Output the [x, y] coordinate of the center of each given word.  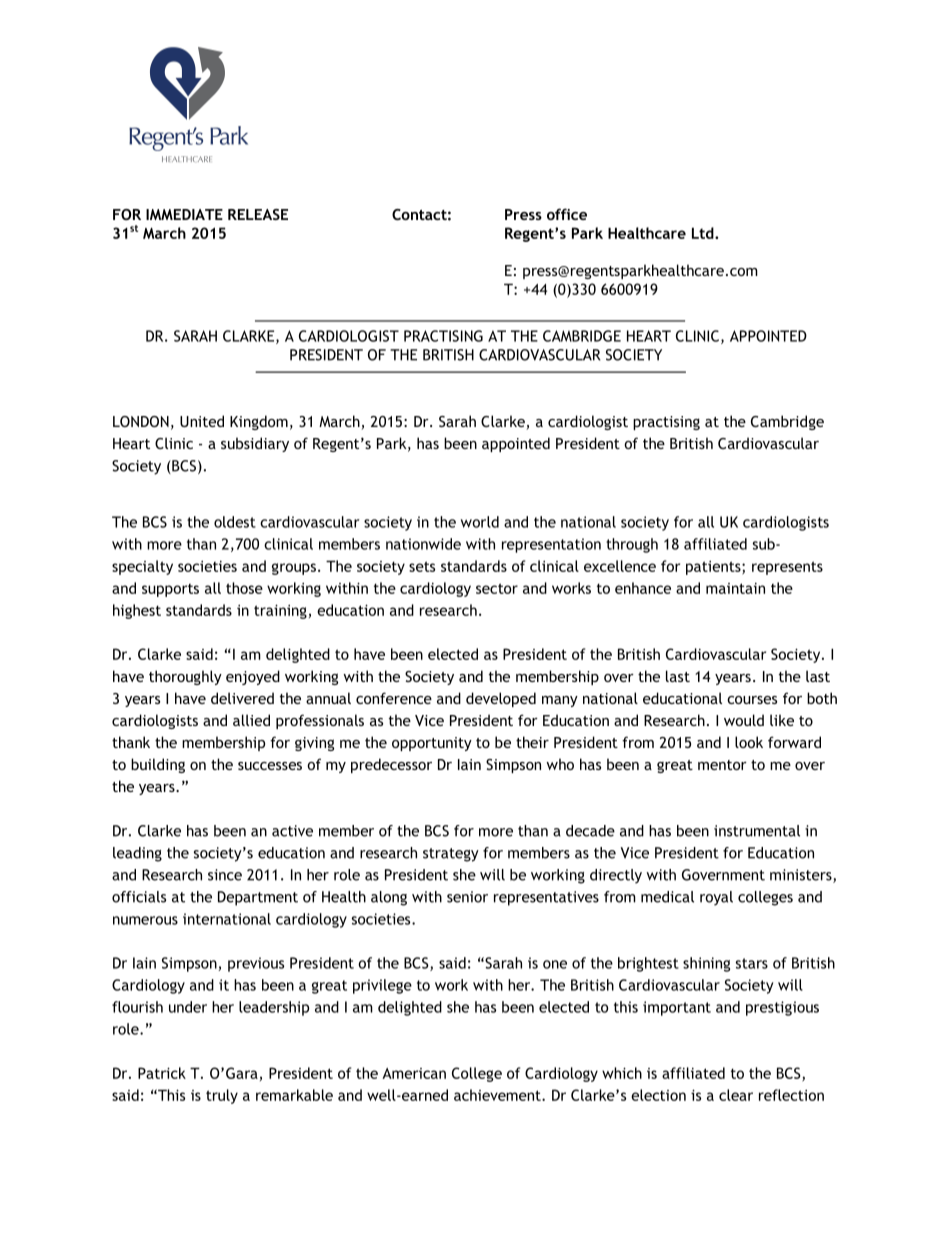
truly [222, 1096]
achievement [498, 1095]
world [480, 522]
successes [270, 766]
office [567, 214]
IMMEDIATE [184, 214]
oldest [235, 522]
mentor [722, 765]
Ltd [704, 233]
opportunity [432, 744]
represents [787, 568]
